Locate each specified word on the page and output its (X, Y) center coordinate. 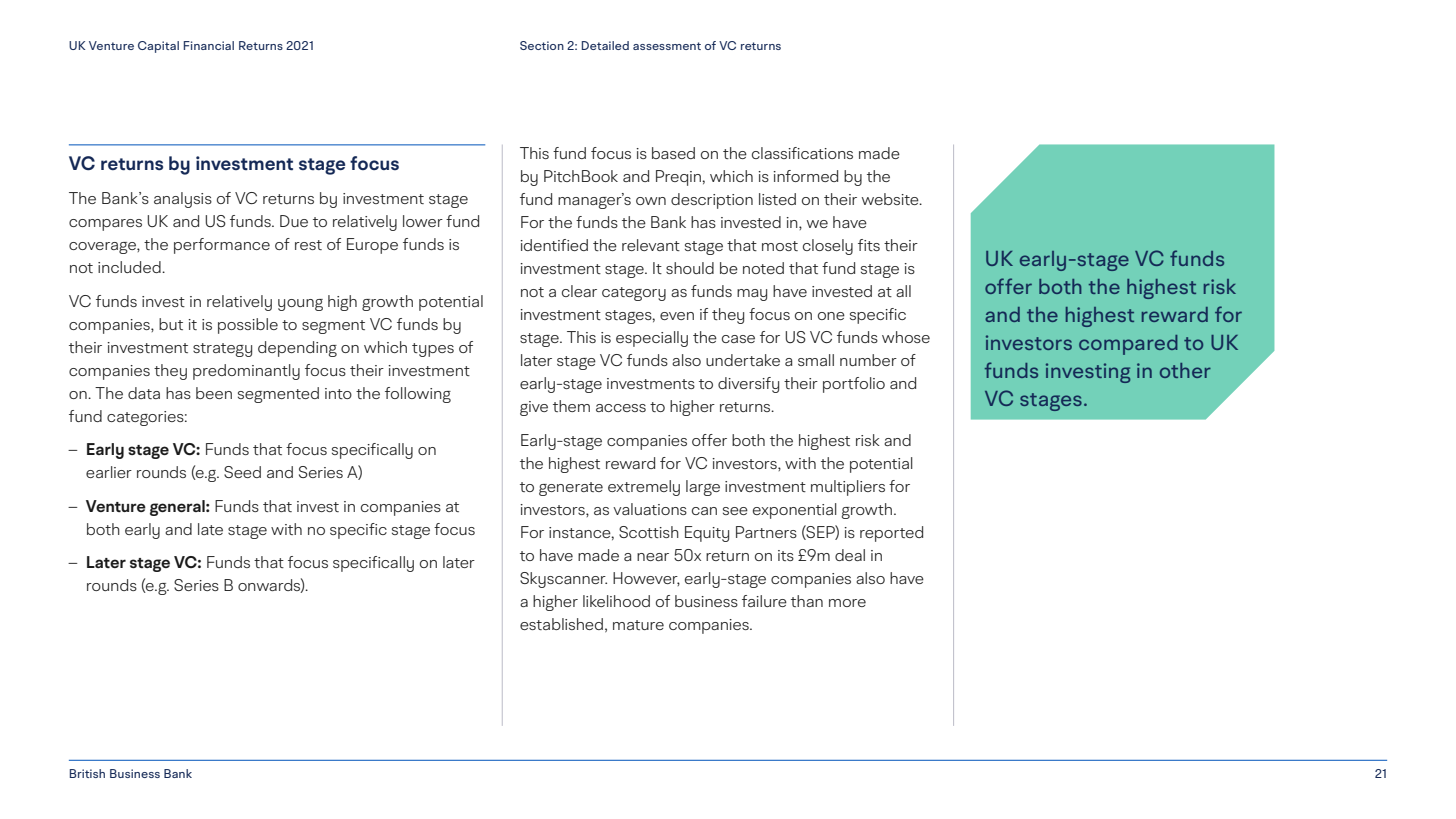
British (87, 773)
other (1185, 370)
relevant (651, 245)
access (621, 408)
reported (891, 534)
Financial (209, 45)
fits (869, 245)
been (214, 393)
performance (222, 246)
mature (638, 625)
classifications (802, 153)
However (646, 579)
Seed (242, 472)
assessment (667, 46)
